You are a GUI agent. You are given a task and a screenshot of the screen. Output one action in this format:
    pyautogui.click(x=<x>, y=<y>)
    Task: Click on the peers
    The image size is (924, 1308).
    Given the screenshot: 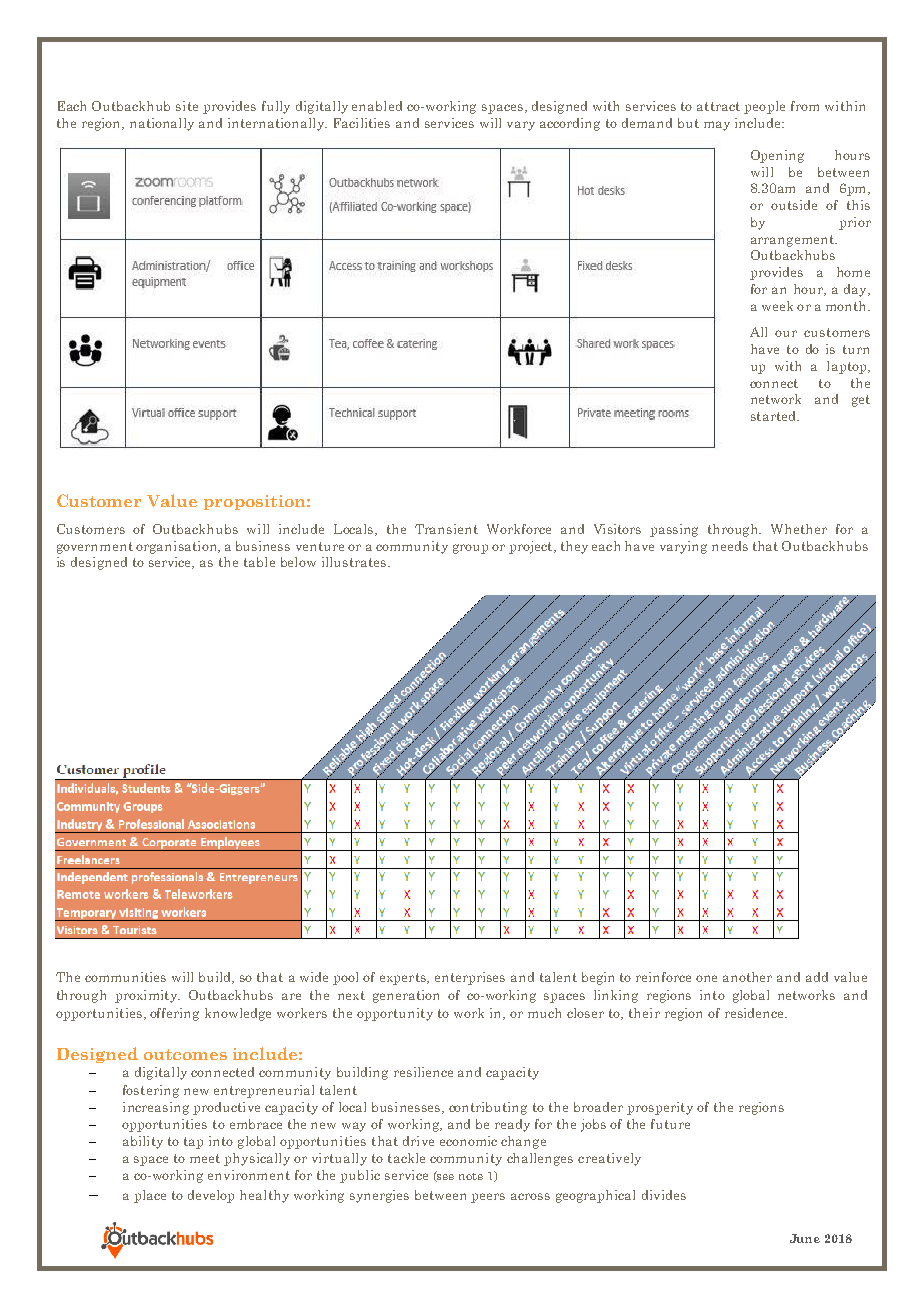 What is the action you would take?
    pyautogui.click(x=488, y=1198)
